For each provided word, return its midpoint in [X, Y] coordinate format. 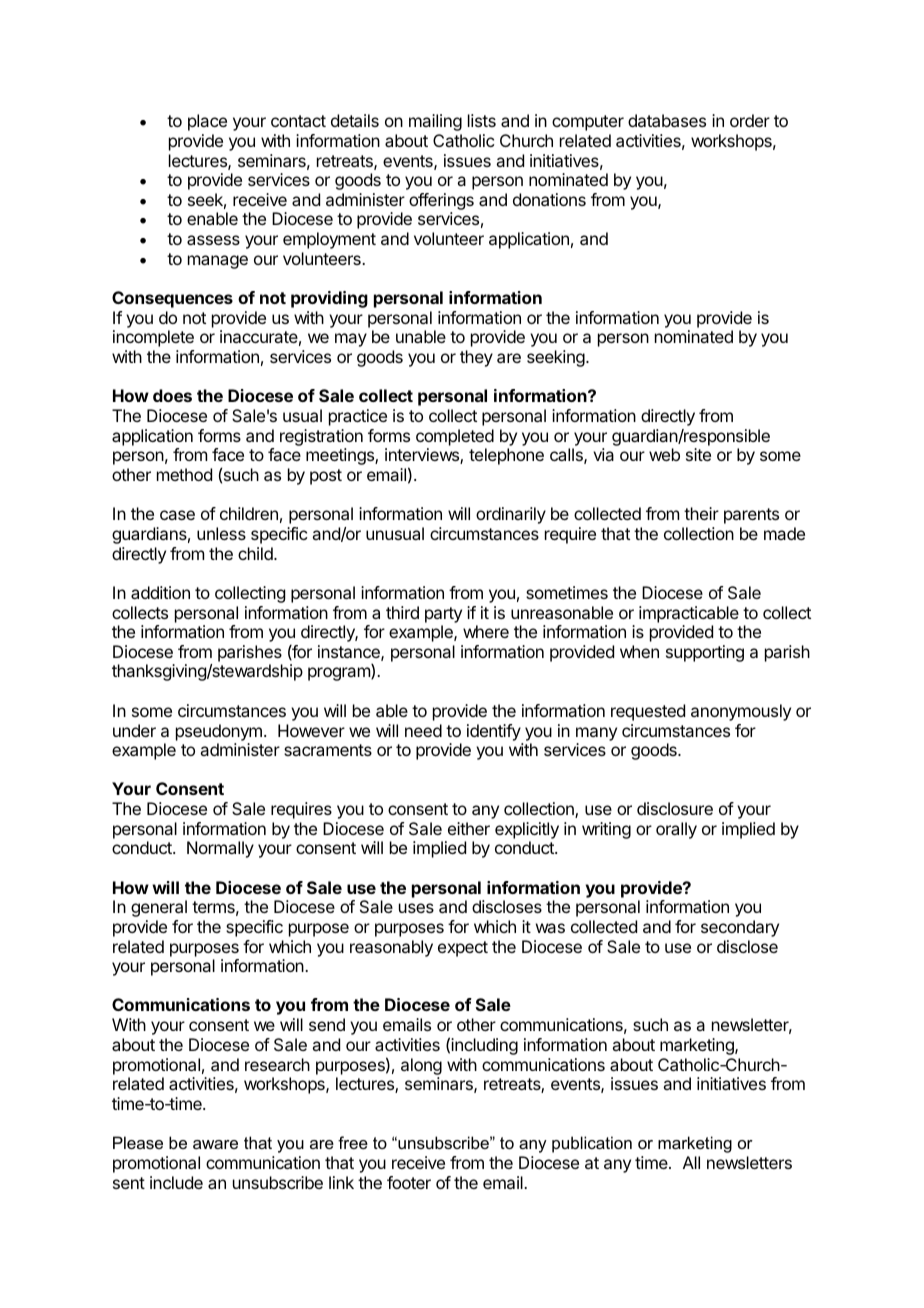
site [698, 454]
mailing [435, 122]
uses [416, 908]
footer [409, 1182]
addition [160, 592]
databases [667, 120]
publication [592, 1144]
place [207, 122]
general [159, 908]
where [486, 631]
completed [455, 437]
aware [215, 1144]
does [172, 395]
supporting [705, 653]
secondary [740, 928]
